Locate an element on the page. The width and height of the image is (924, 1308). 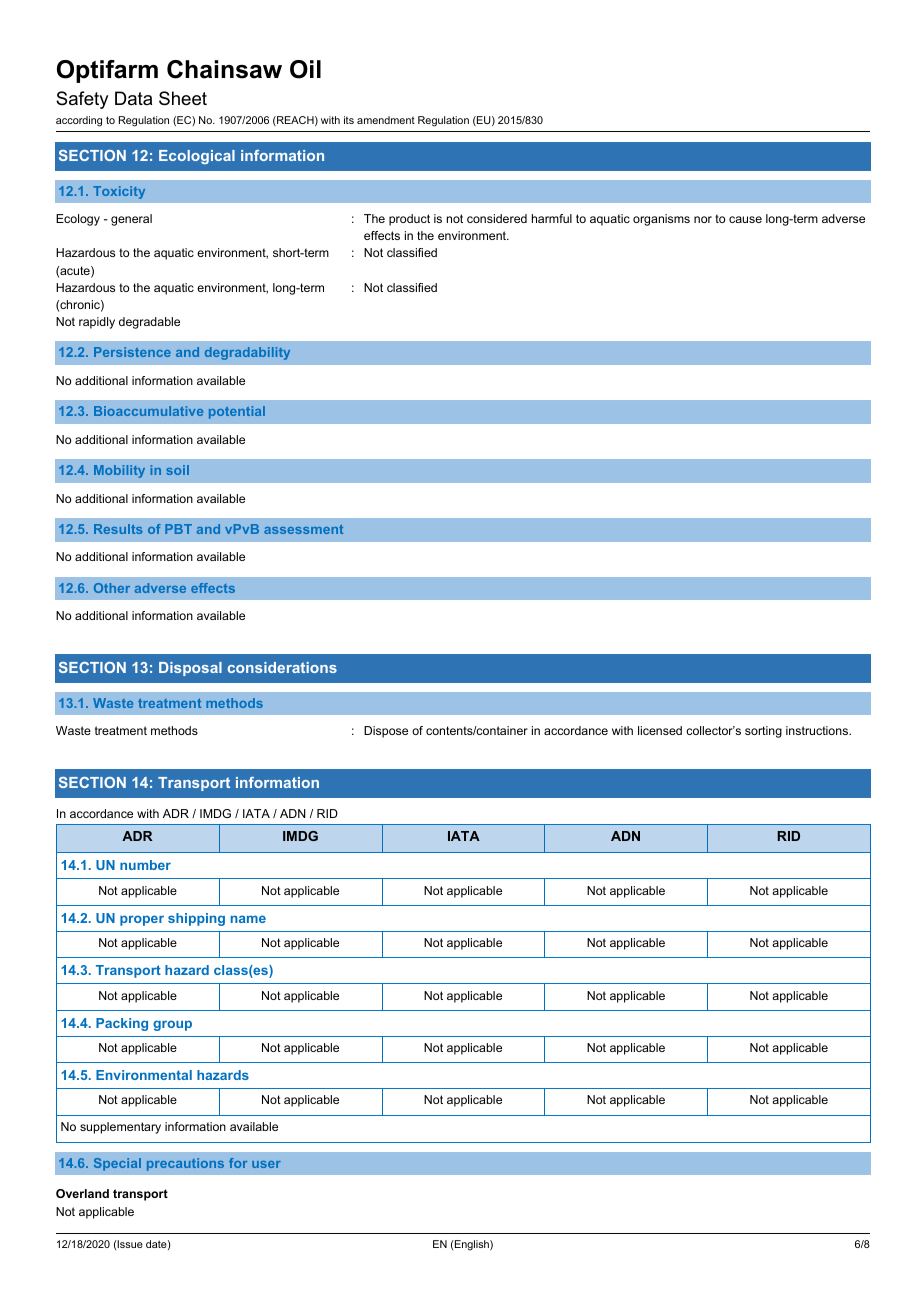
precautions is located at coordinates (185, 1164).
